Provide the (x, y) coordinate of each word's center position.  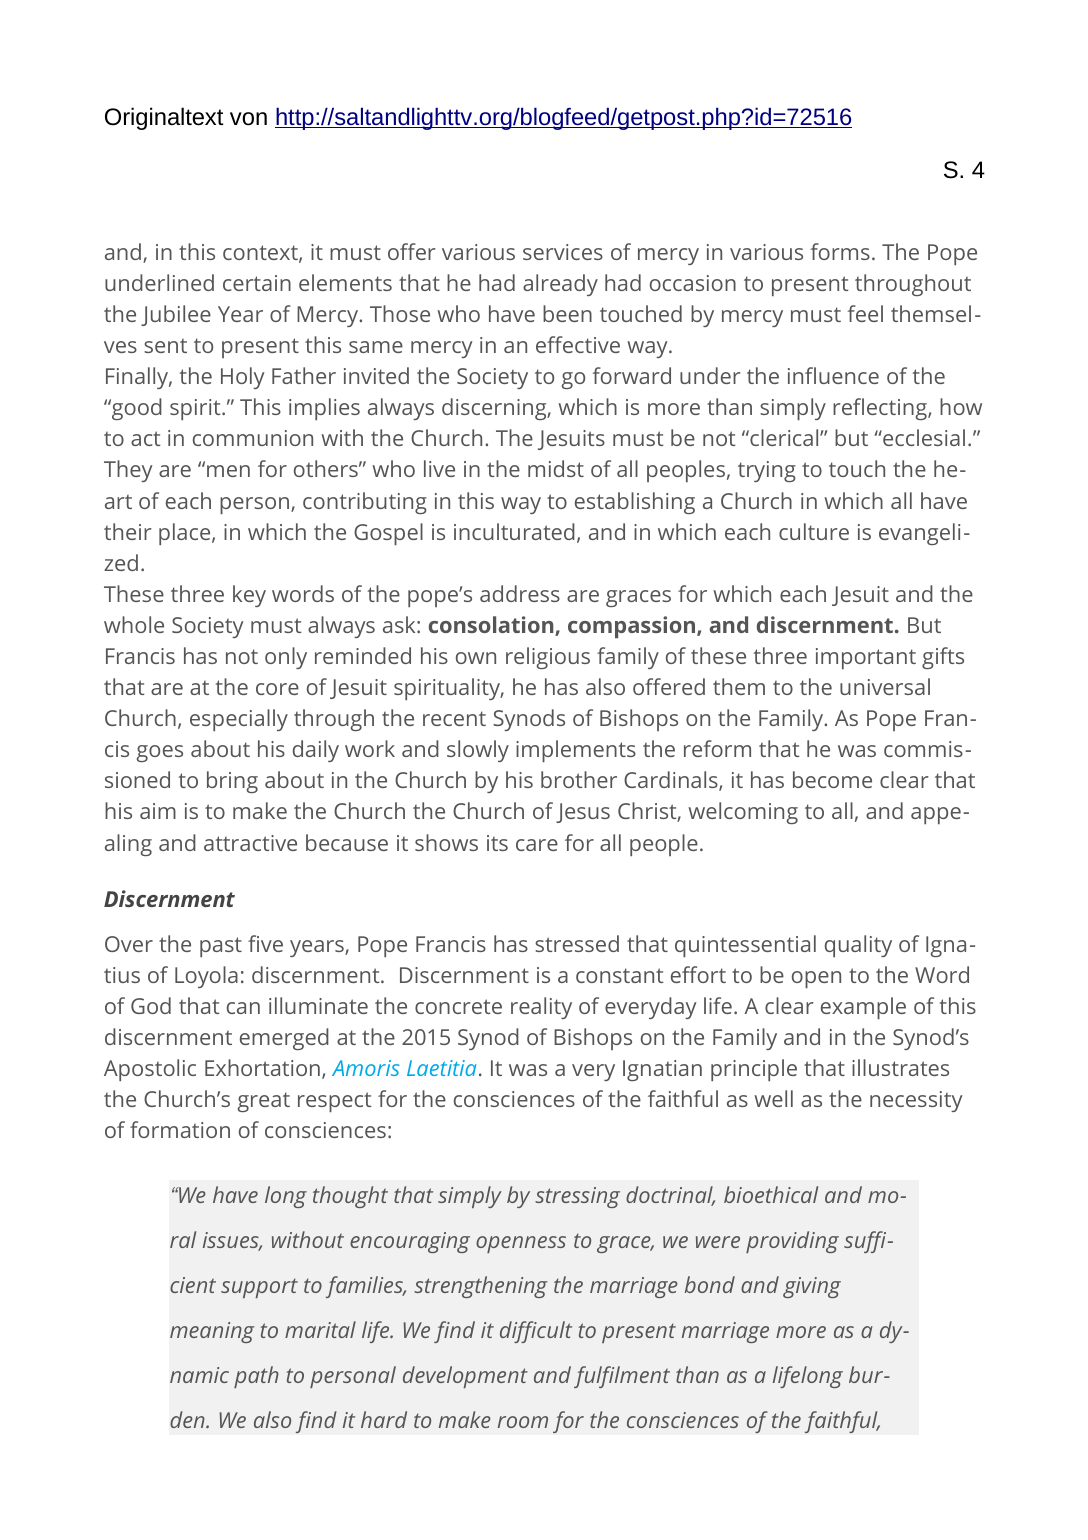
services (563, 252)
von (248, 119)
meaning (212, 1332)
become (832, 779)
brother (579, 779)
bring (232, 782)
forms (840, 251)
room (523, 1422)
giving (812, 1287)
